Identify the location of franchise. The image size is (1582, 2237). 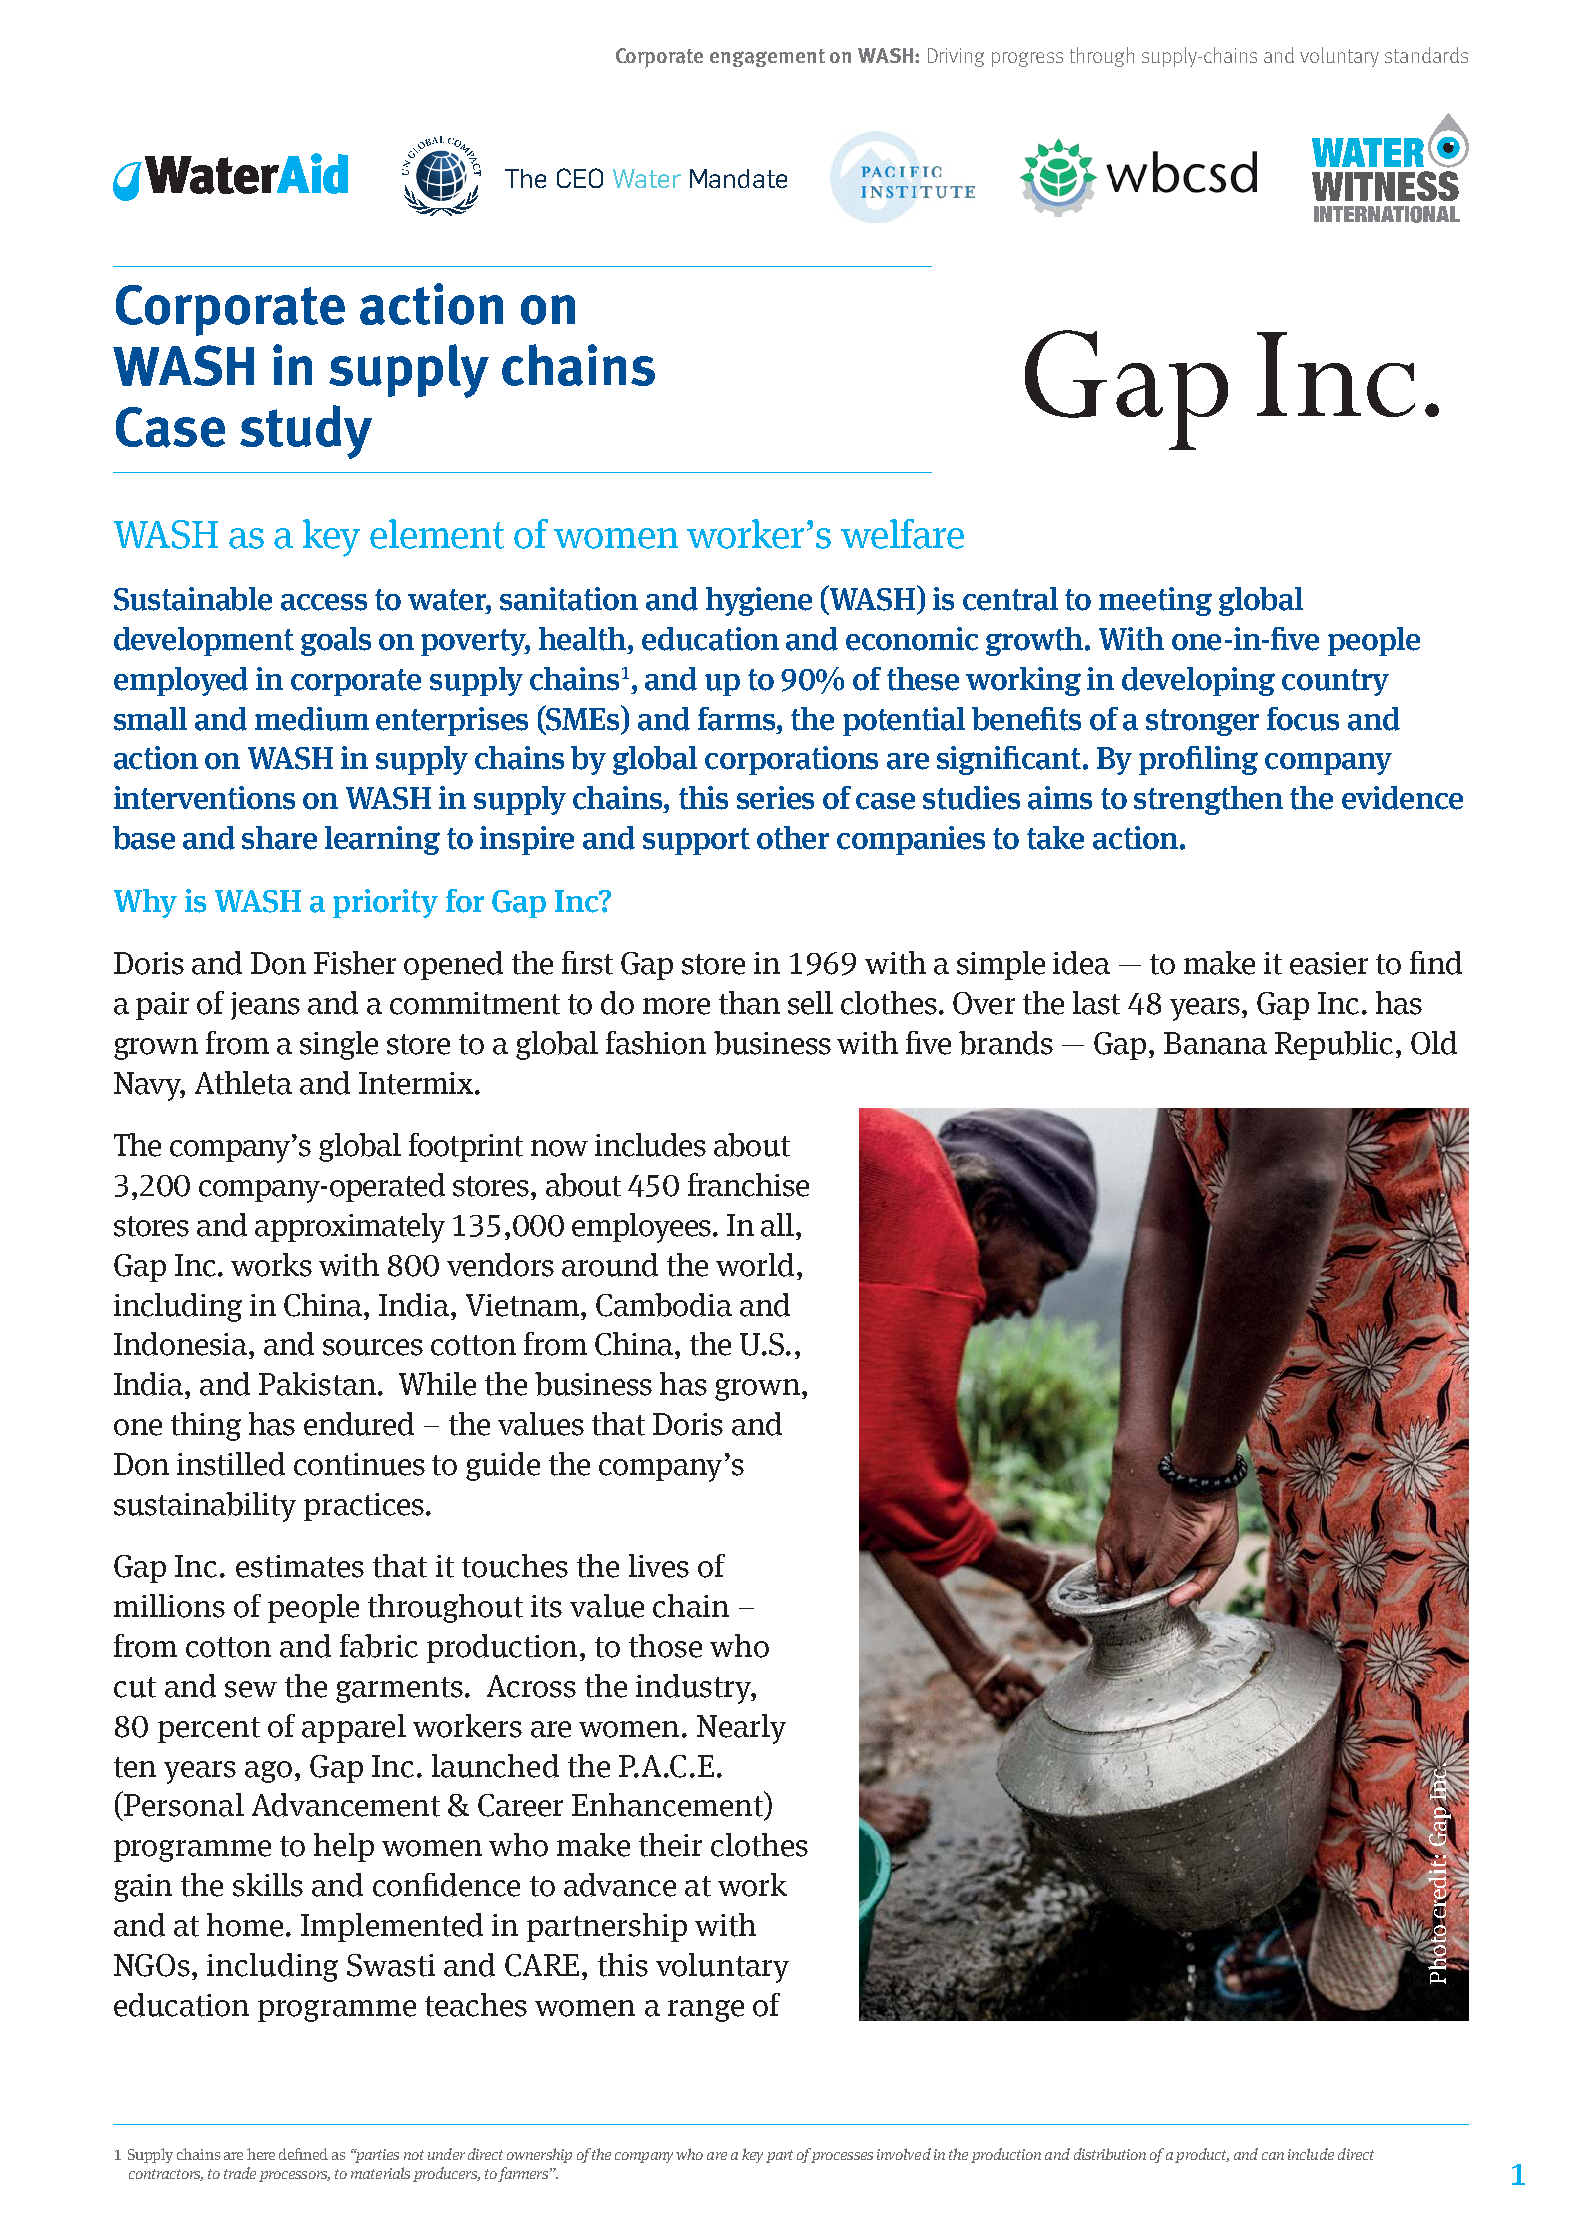
(748, 1185).
